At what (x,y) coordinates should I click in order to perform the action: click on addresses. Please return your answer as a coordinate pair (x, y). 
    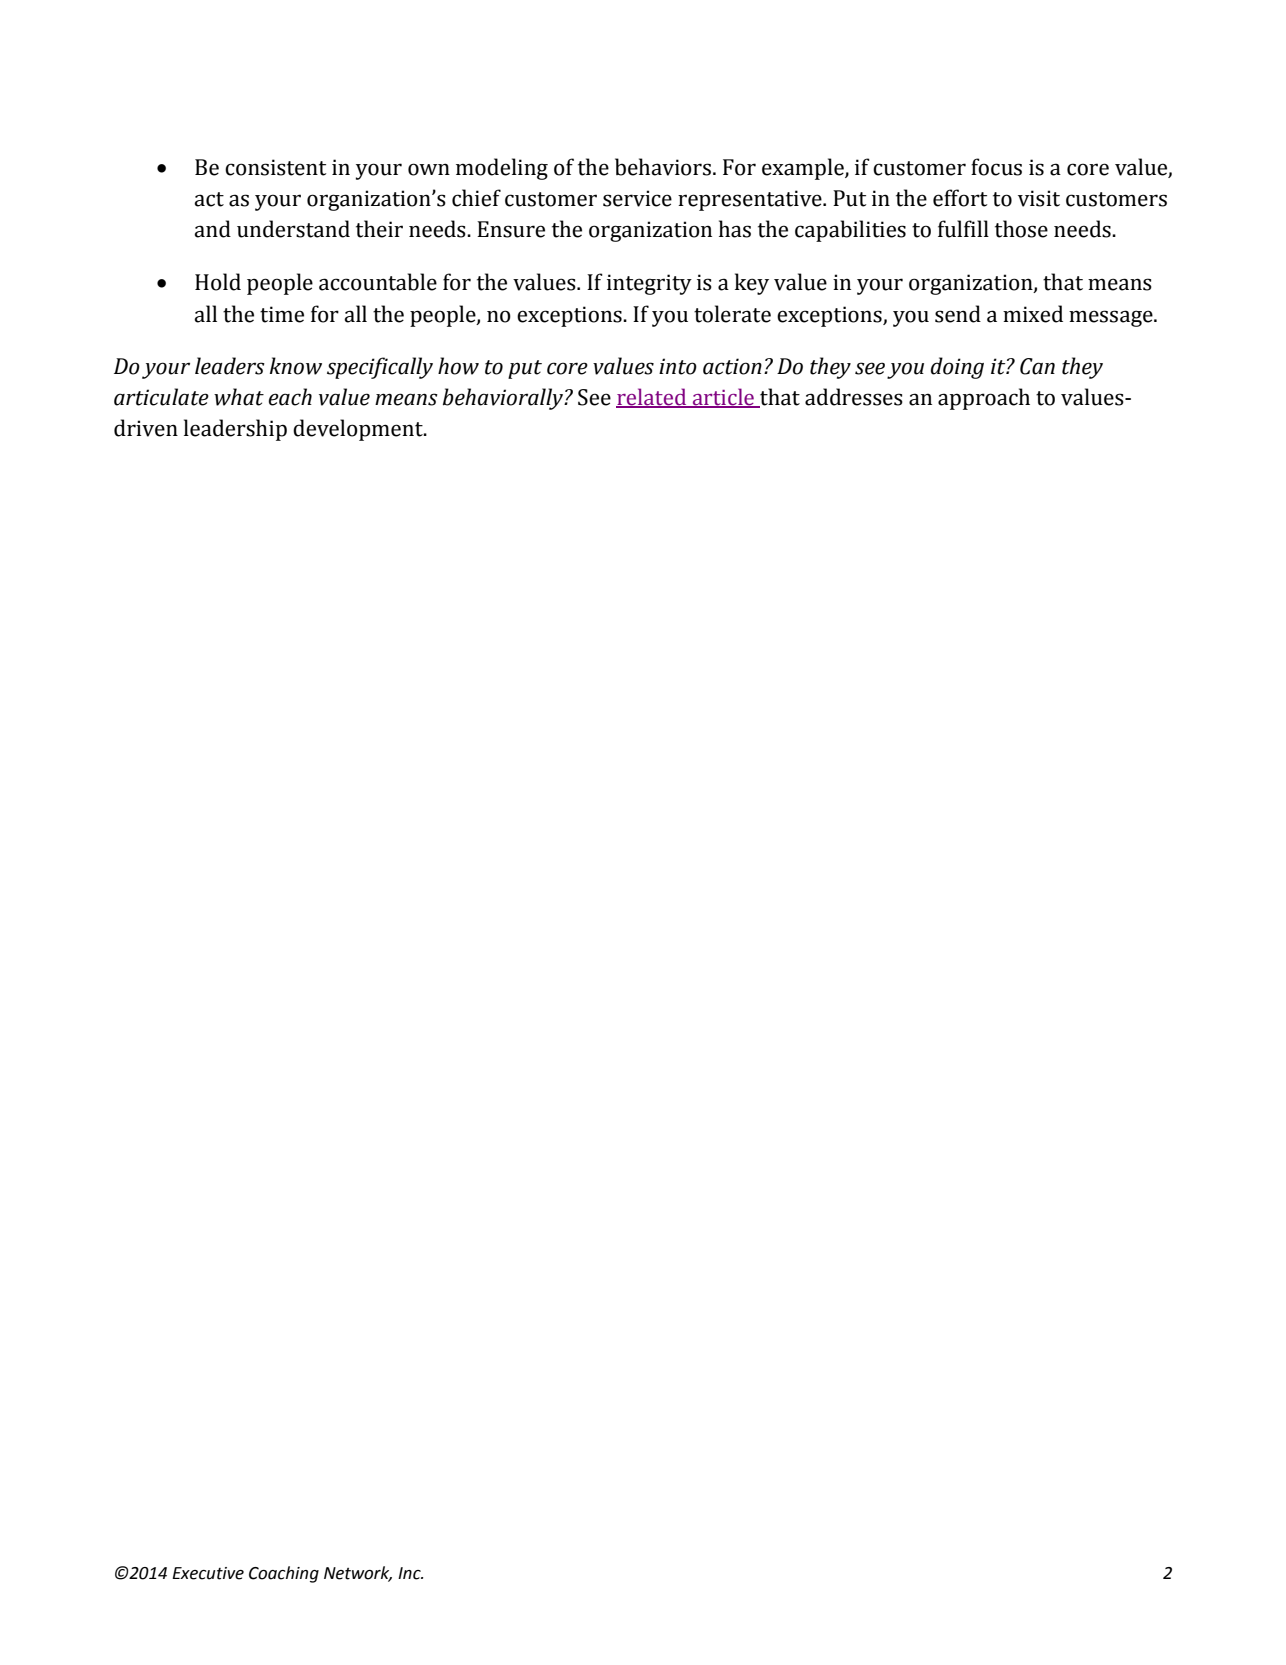
    Looking at the image, I should click on (854, 397).
